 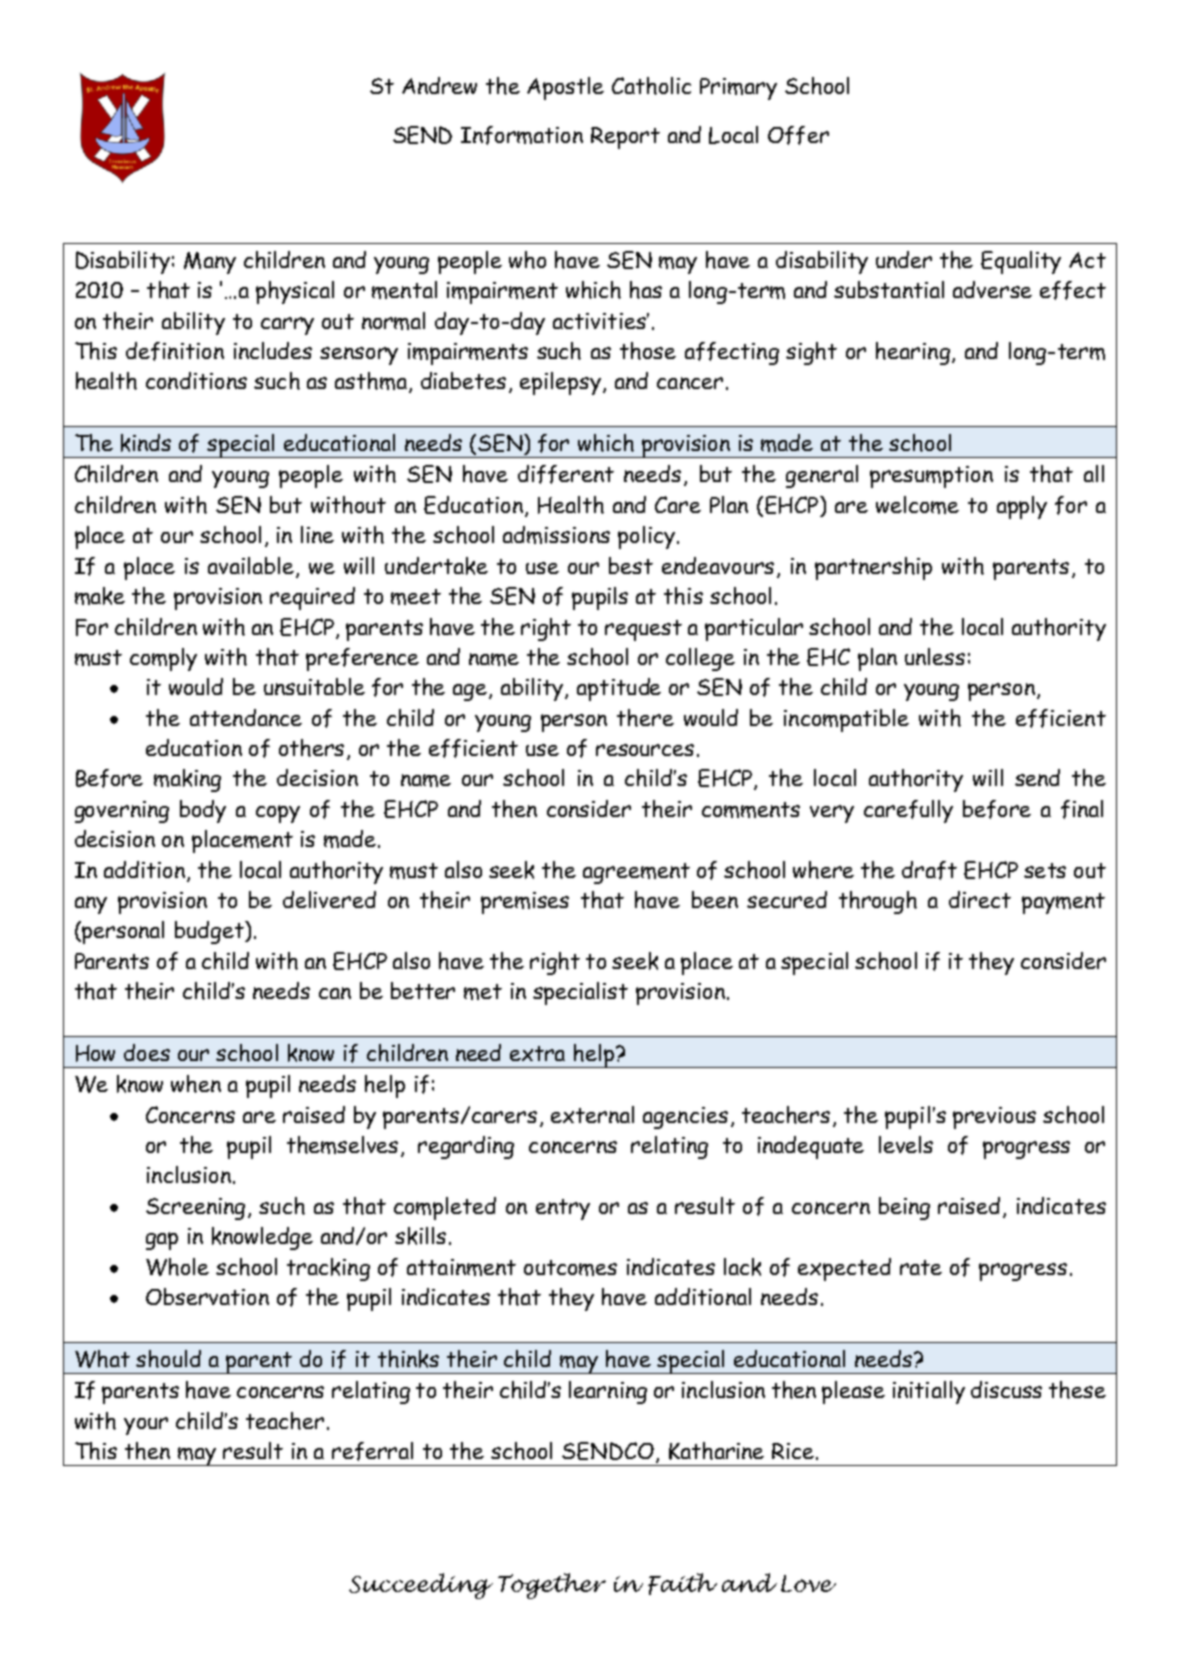 What do you see at coordinates (203, 811) in the page?
I see `body` at bounding box center [203, 811].
